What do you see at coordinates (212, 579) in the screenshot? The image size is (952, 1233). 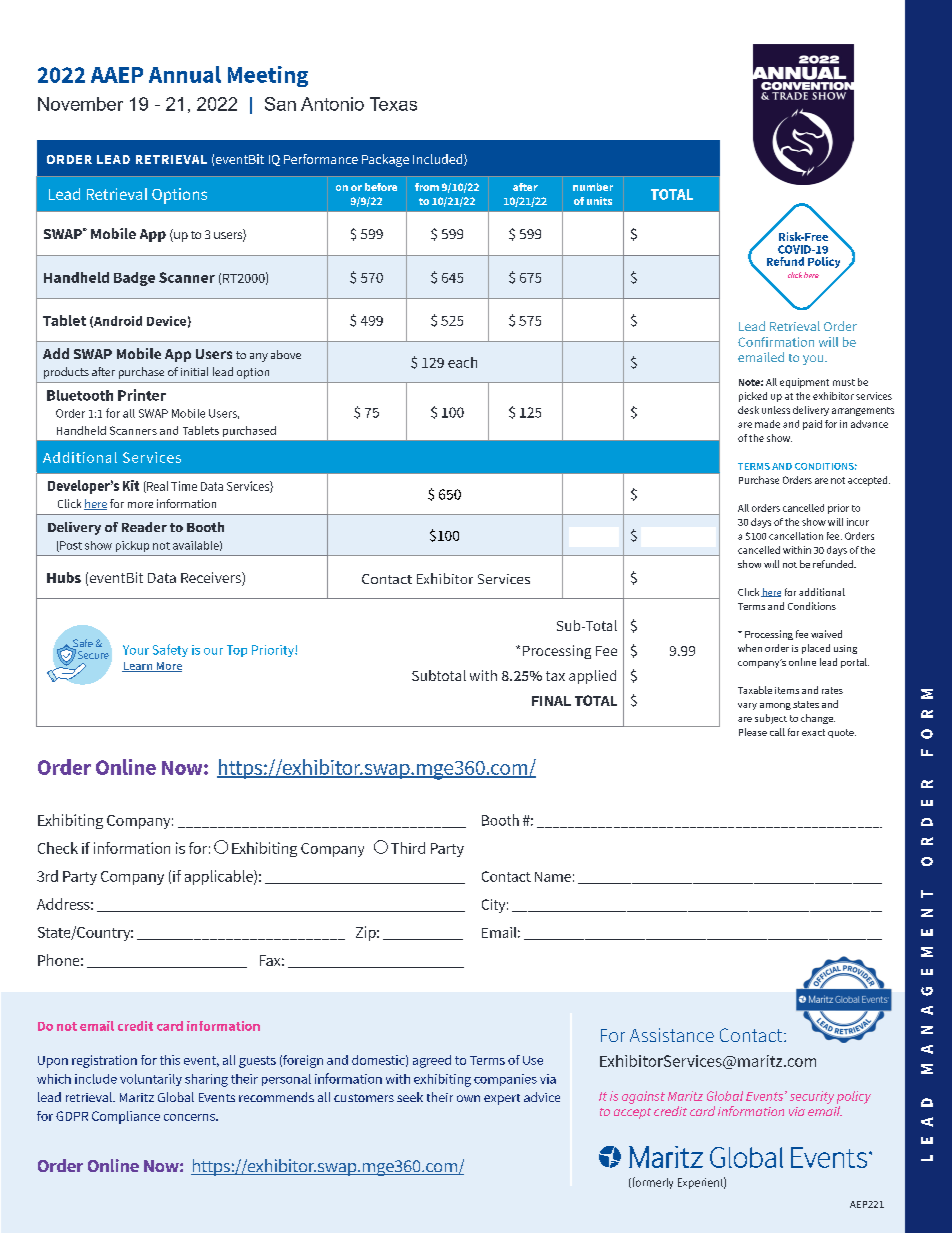 I see `Receivers` at bounding box center [212, 579].
